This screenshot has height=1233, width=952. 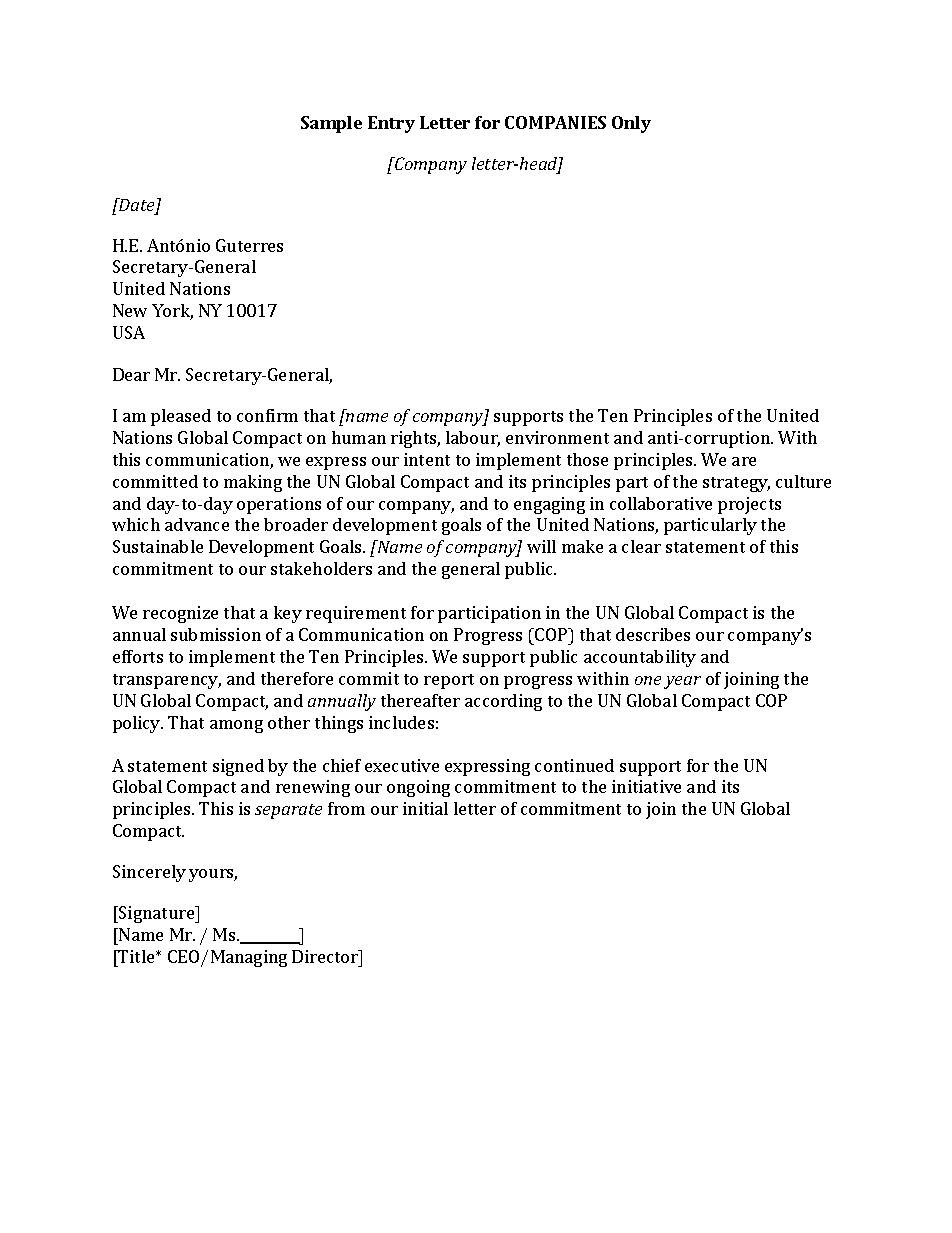 What do you see at coordinates (646, 786) in the screenshot?
I see `initiative` at bounding box center [646, 786].
